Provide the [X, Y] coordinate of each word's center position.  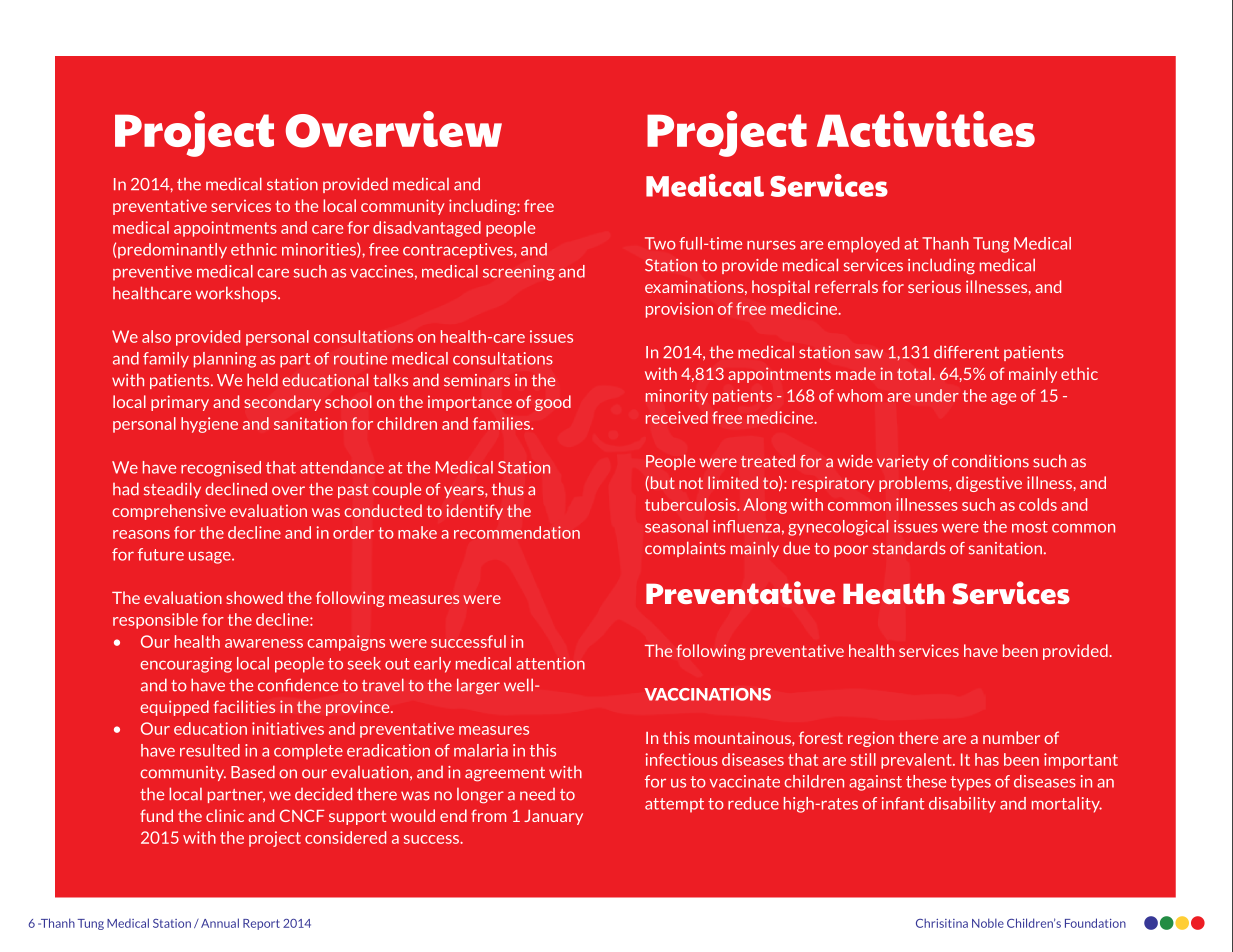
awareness [264, 643]
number [1011, 737]
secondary [282, 403]
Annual [220, 923]
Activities [926, 129]
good [553, 403]
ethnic [254, 249]
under [937, 395]
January [553, 817]
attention [550, 663]
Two [660, 243]
